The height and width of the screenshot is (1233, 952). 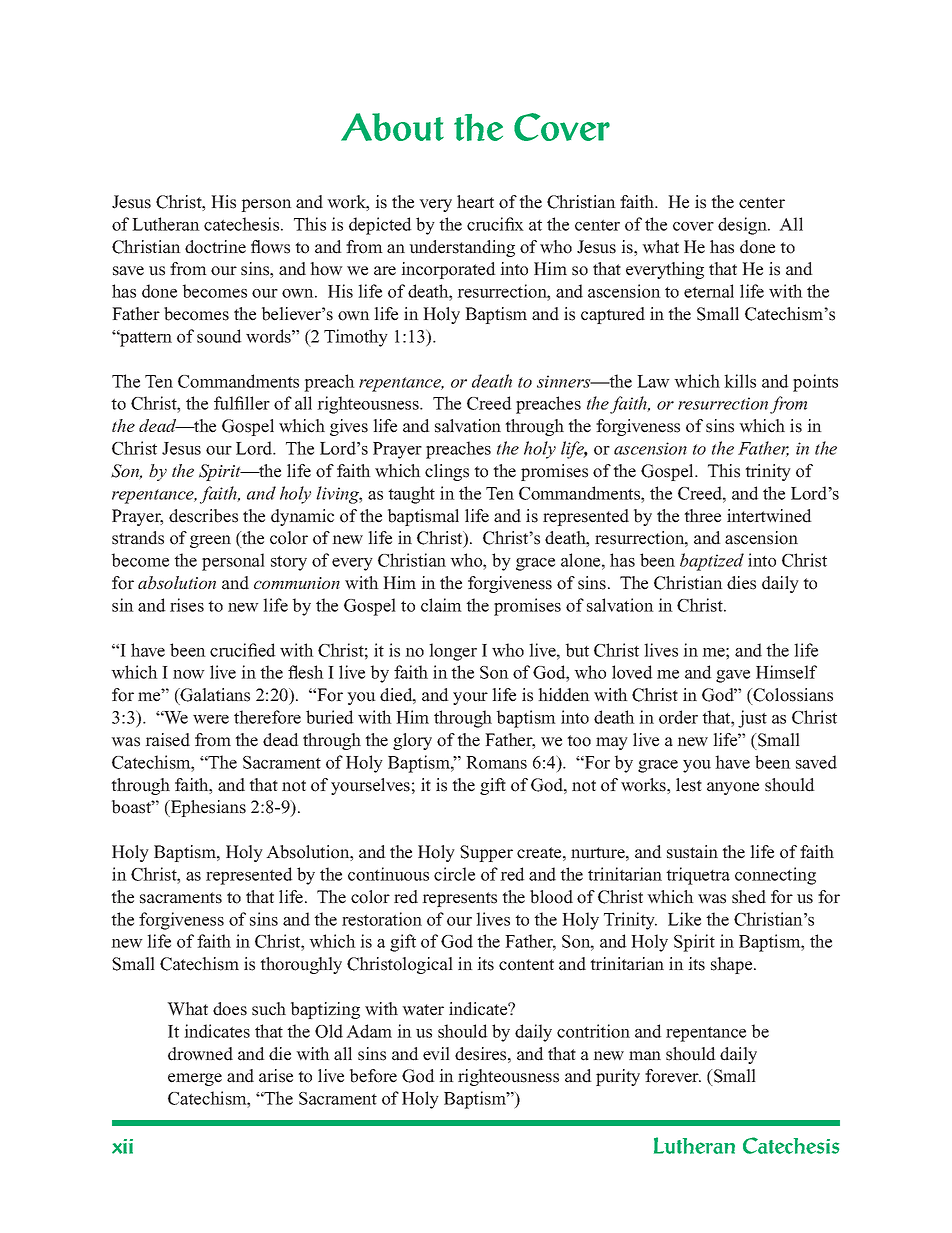 I want to click on evil, so click(x=436, y=1054).
